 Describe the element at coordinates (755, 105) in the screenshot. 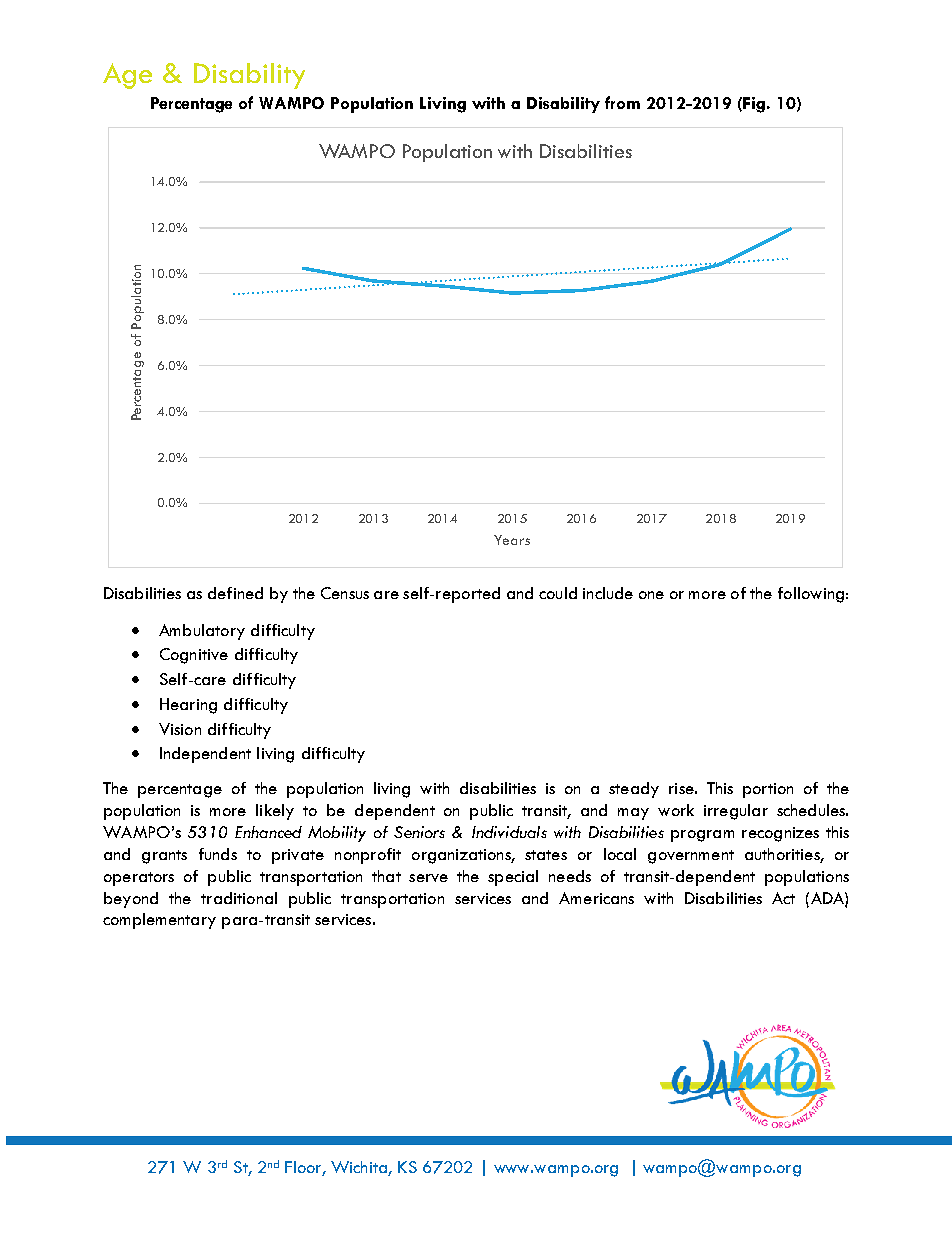

I see `Fig` at that location.
